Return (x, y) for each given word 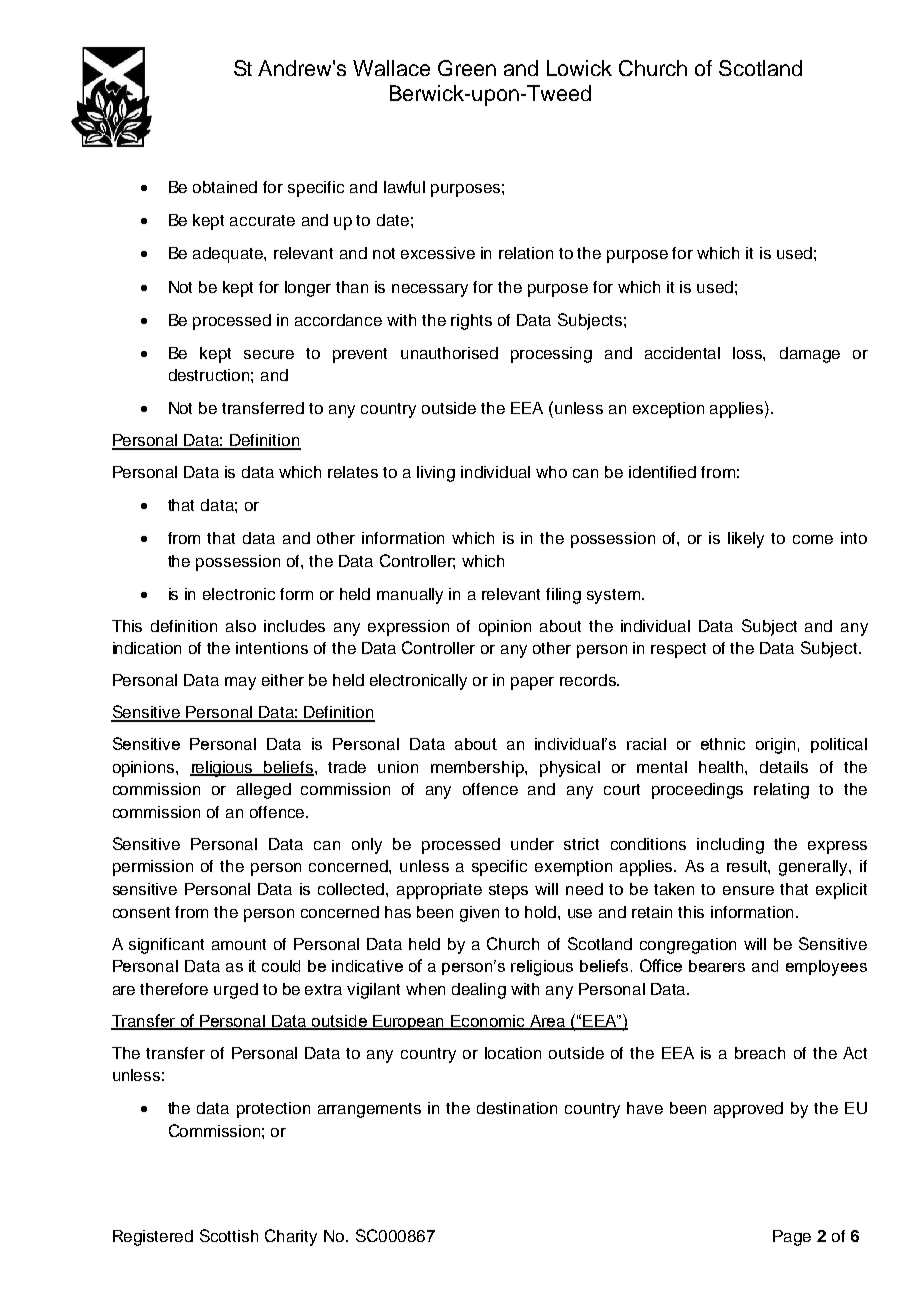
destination (517, 1108)
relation (526, 253)
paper (532, 683)
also (241, 626)
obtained (225, 187)
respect (678, 650)
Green (467, 68)
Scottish (229, 1235)
